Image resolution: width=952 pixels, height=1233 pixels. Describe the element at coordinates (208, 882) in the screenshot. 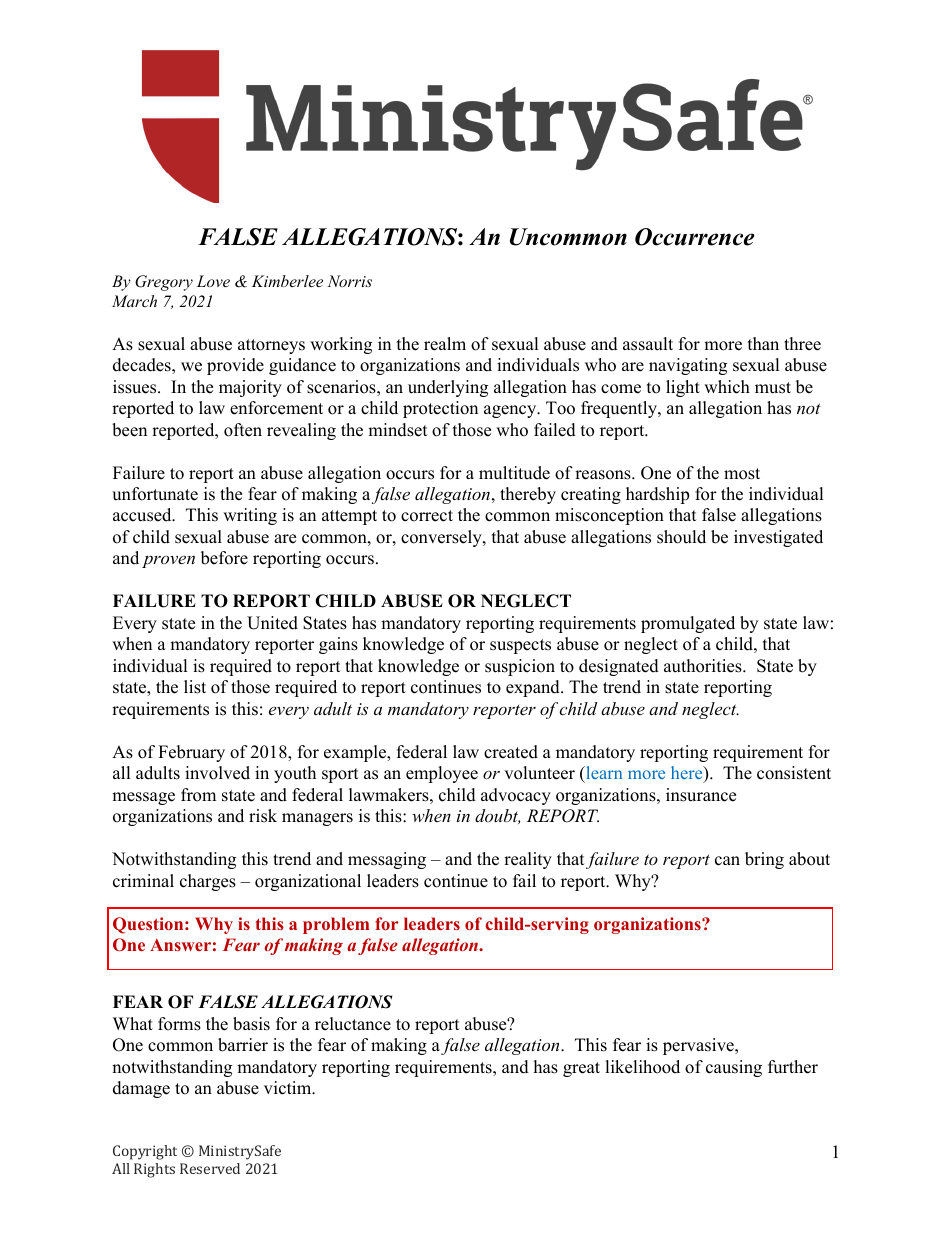

I see `charges` at that location.
